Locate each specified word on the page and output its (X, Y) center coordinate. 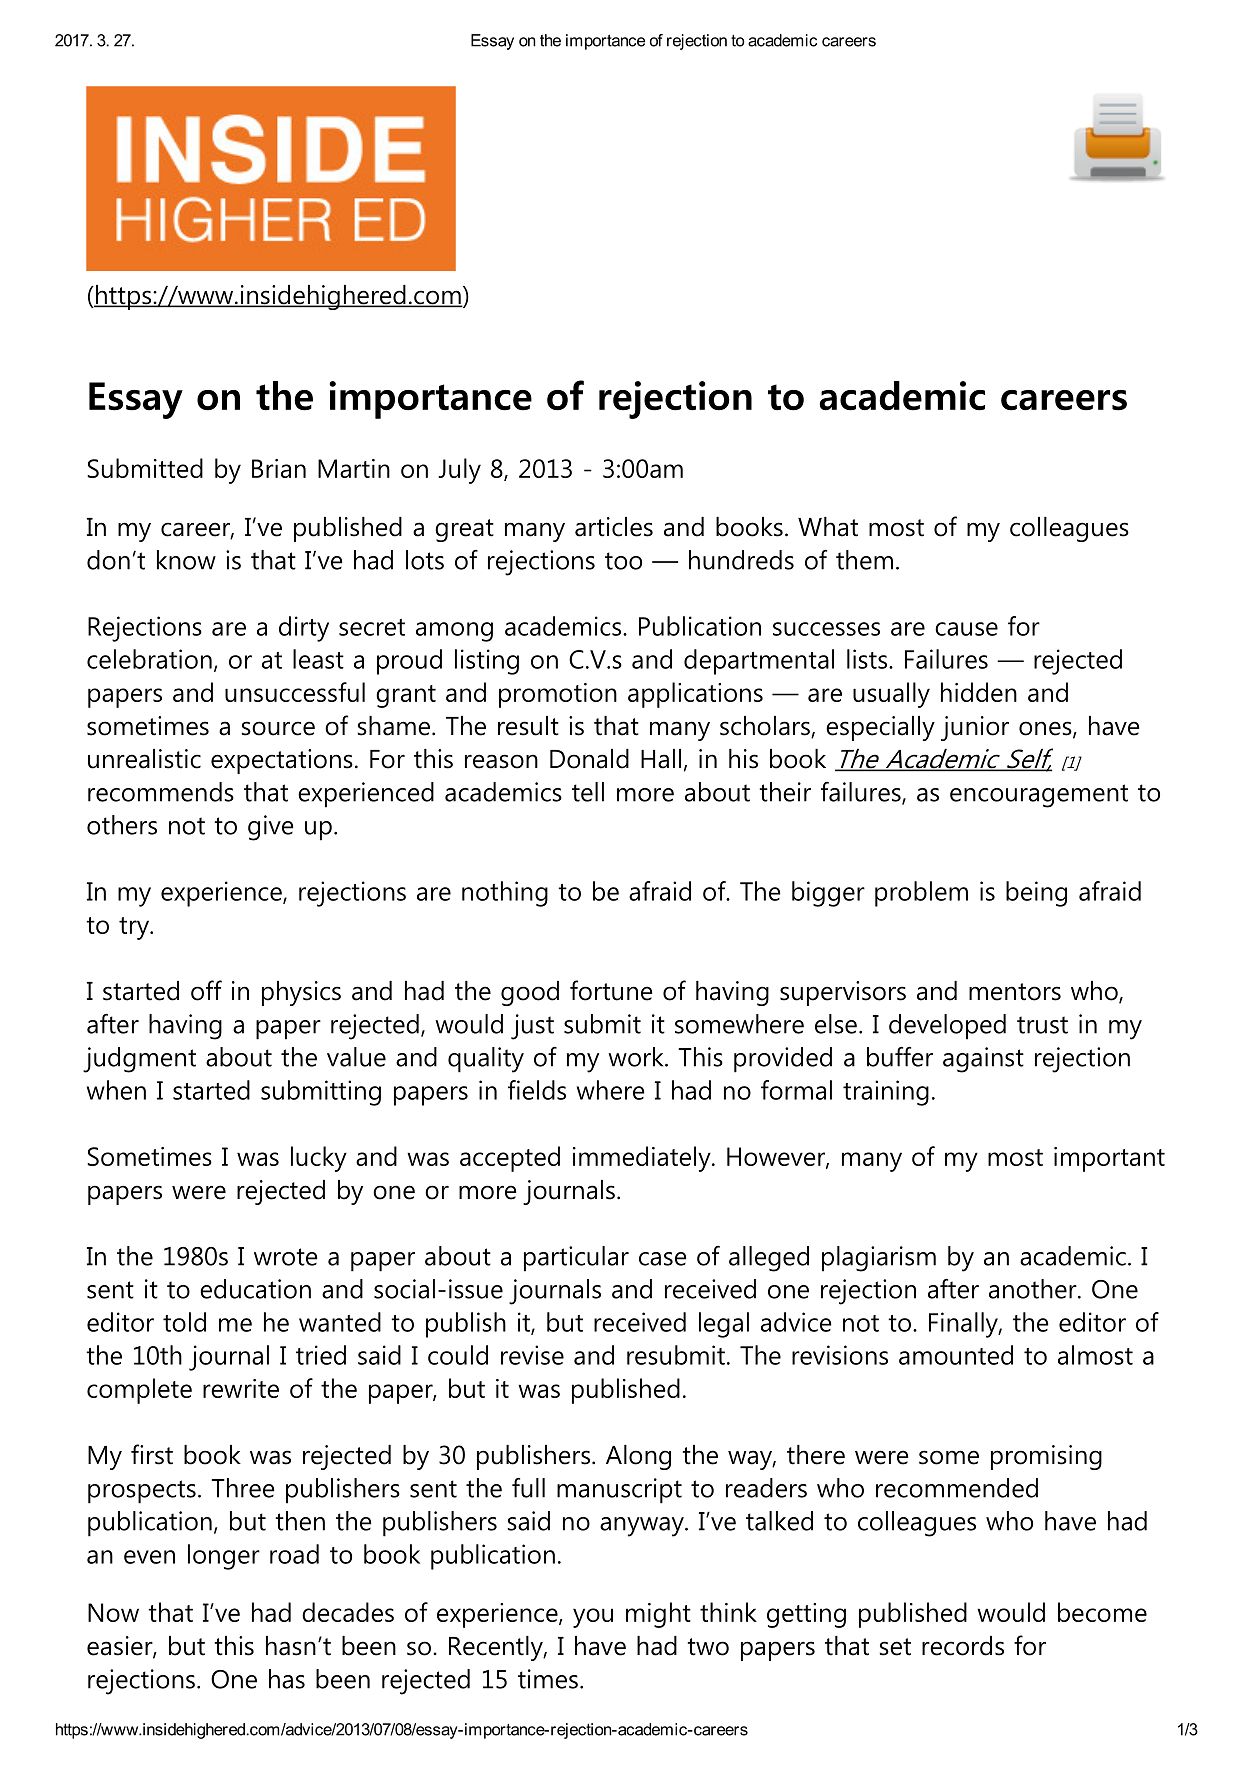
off (206, 990)
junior (975, 728)
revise (532, 1355)
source (278, 728)
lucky (319, 1159)
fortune (611, 990)
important (1109, 1159)
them (864, 560)
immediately (643, 1159)
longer (224, 1557)
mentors (1015, 992)
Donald (589, 759)
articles (614, 527)
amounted (956, 1355)
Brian (279, 468)
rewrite (241, 1388)
